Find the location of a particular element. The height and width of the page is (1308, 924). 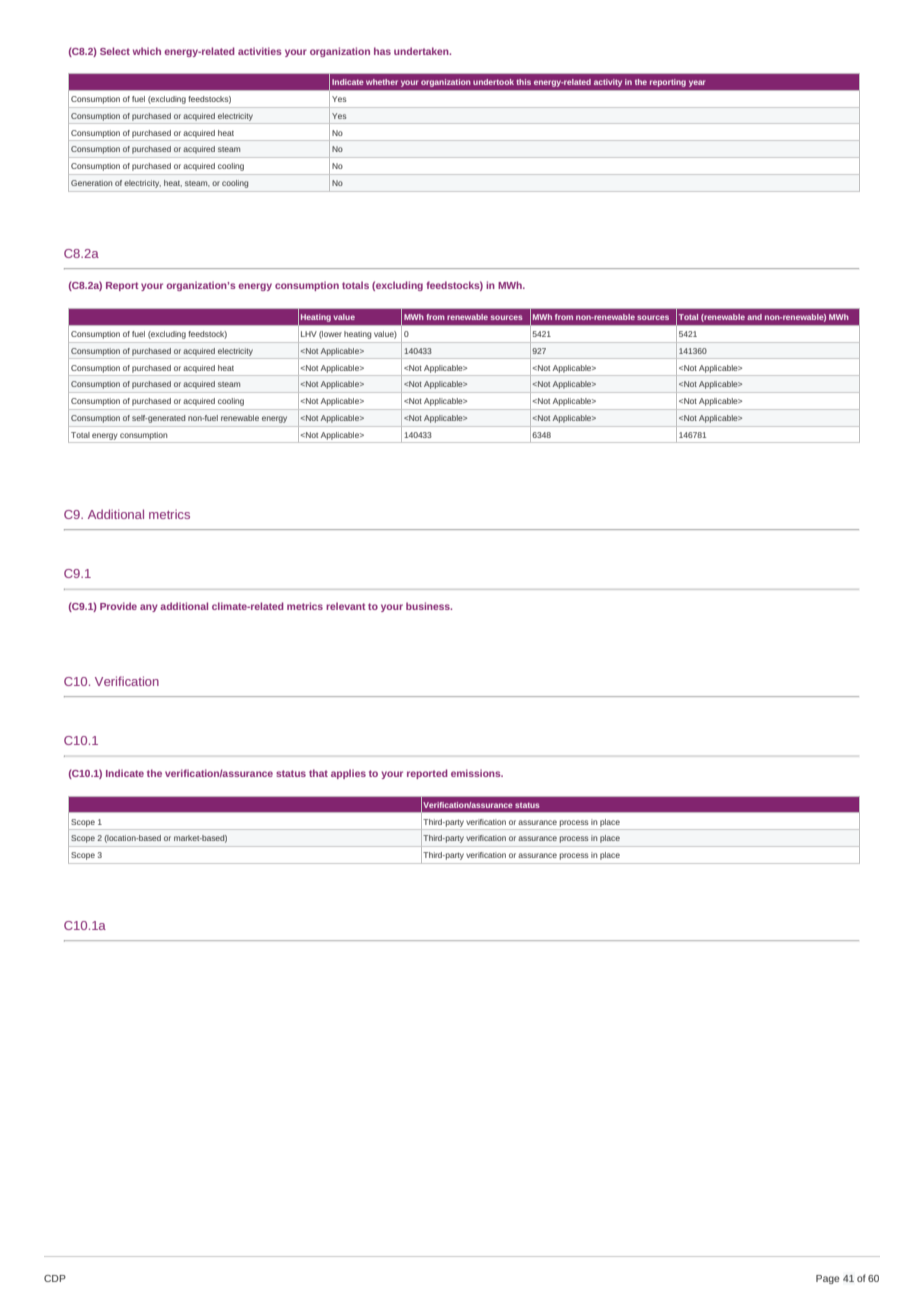

this is located at coordinates (523, 82).
